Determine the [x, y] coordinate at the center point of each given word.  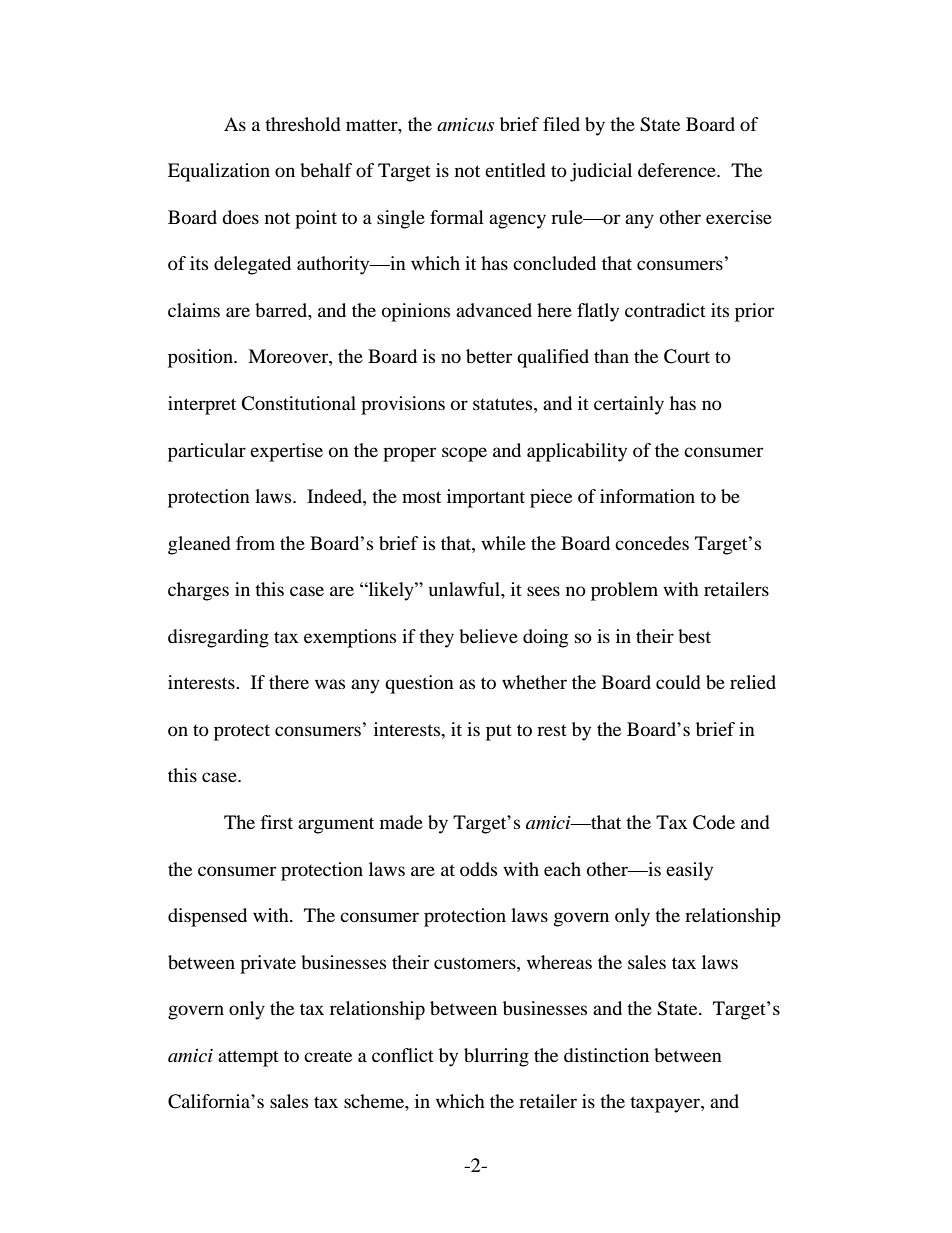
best [694, 636]
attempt [248, 1058]
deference [678, 170]
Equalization [219, 172]
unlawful [465, 589]
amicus [465, 125]
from [255, 543]
